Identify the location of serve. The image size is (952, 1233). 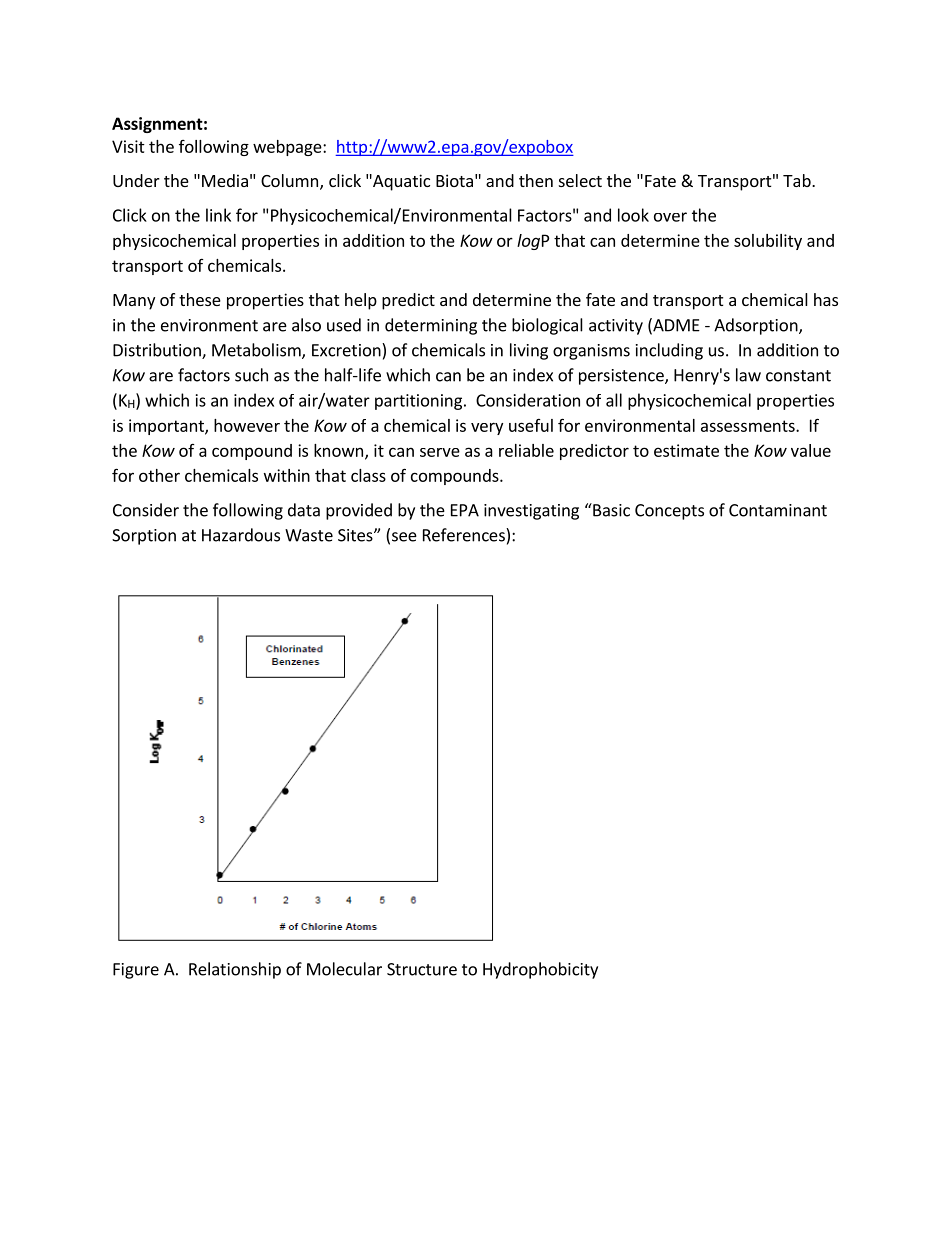
(440, 452).
